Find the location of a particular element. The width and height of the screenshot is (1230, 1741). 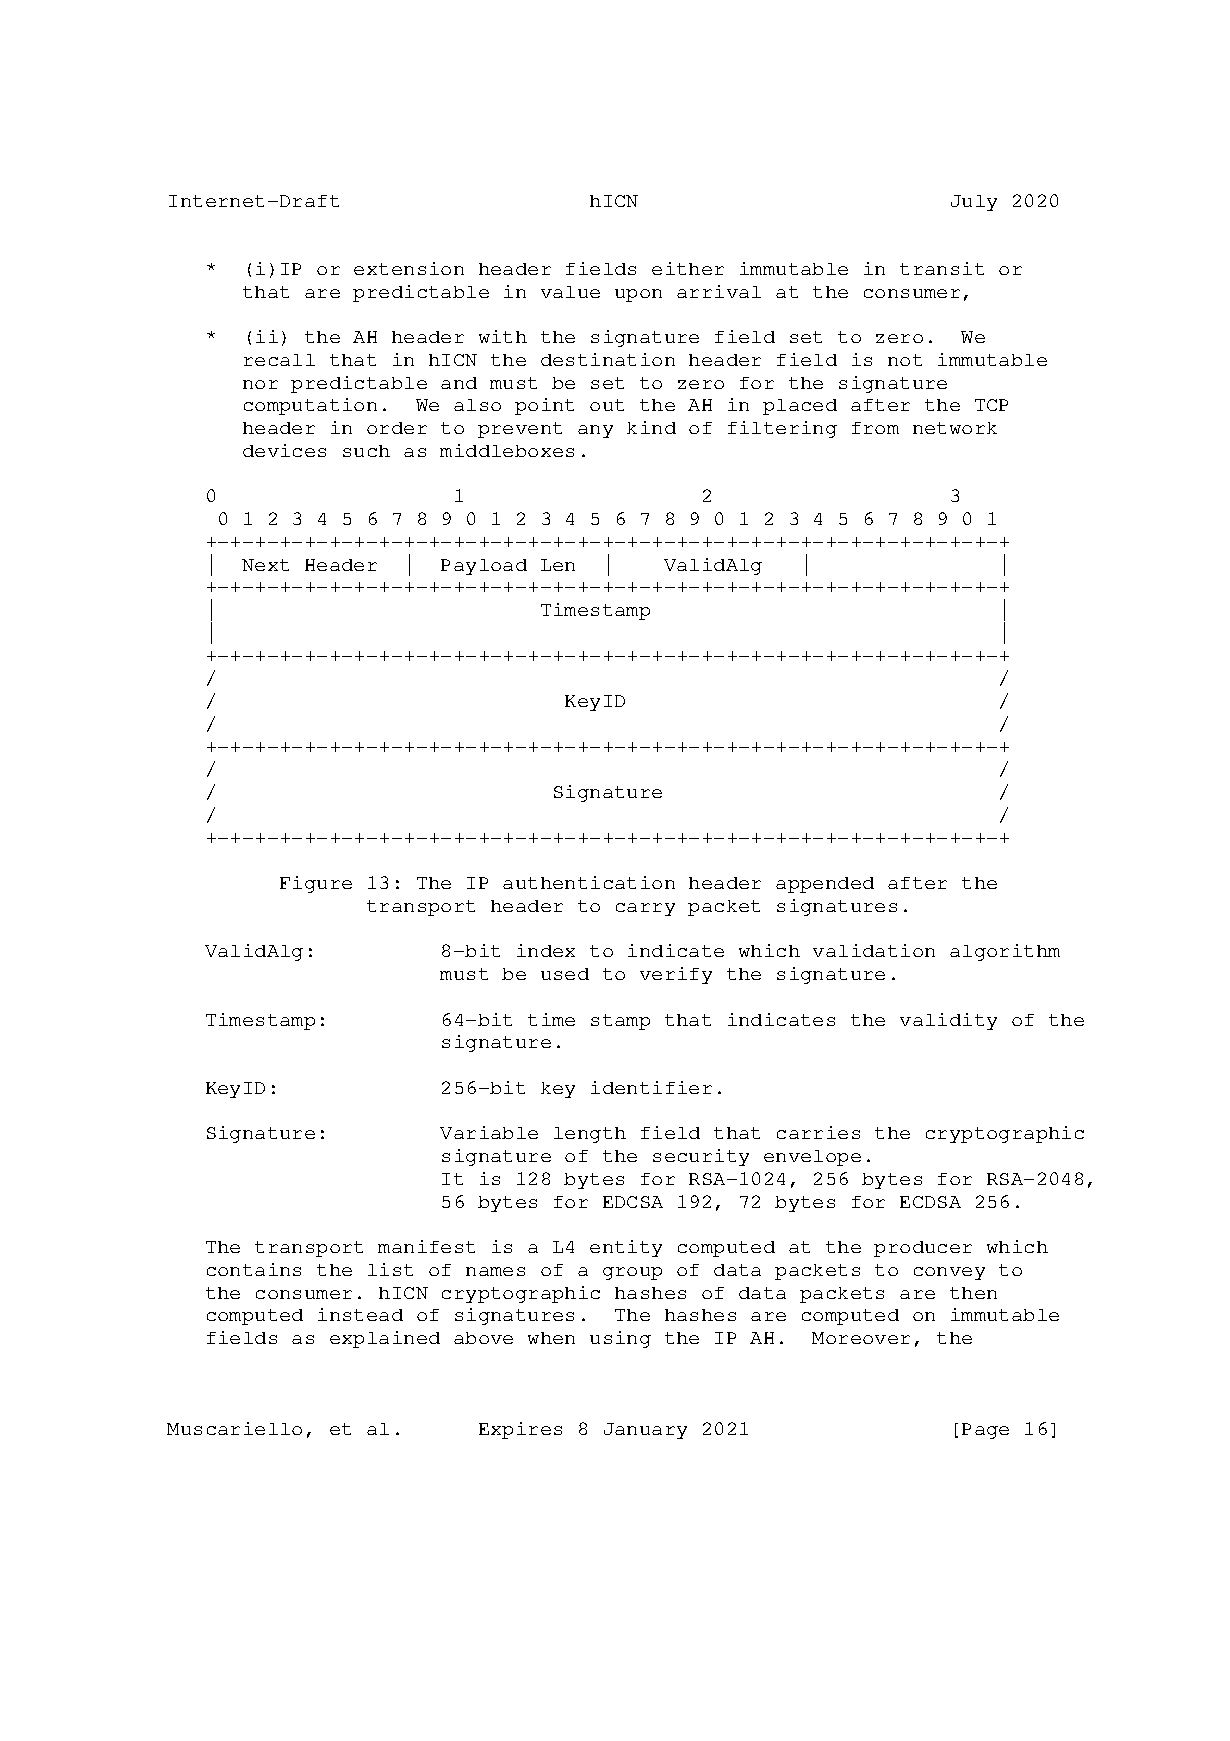

transit is located at coordinates (942, 268).
